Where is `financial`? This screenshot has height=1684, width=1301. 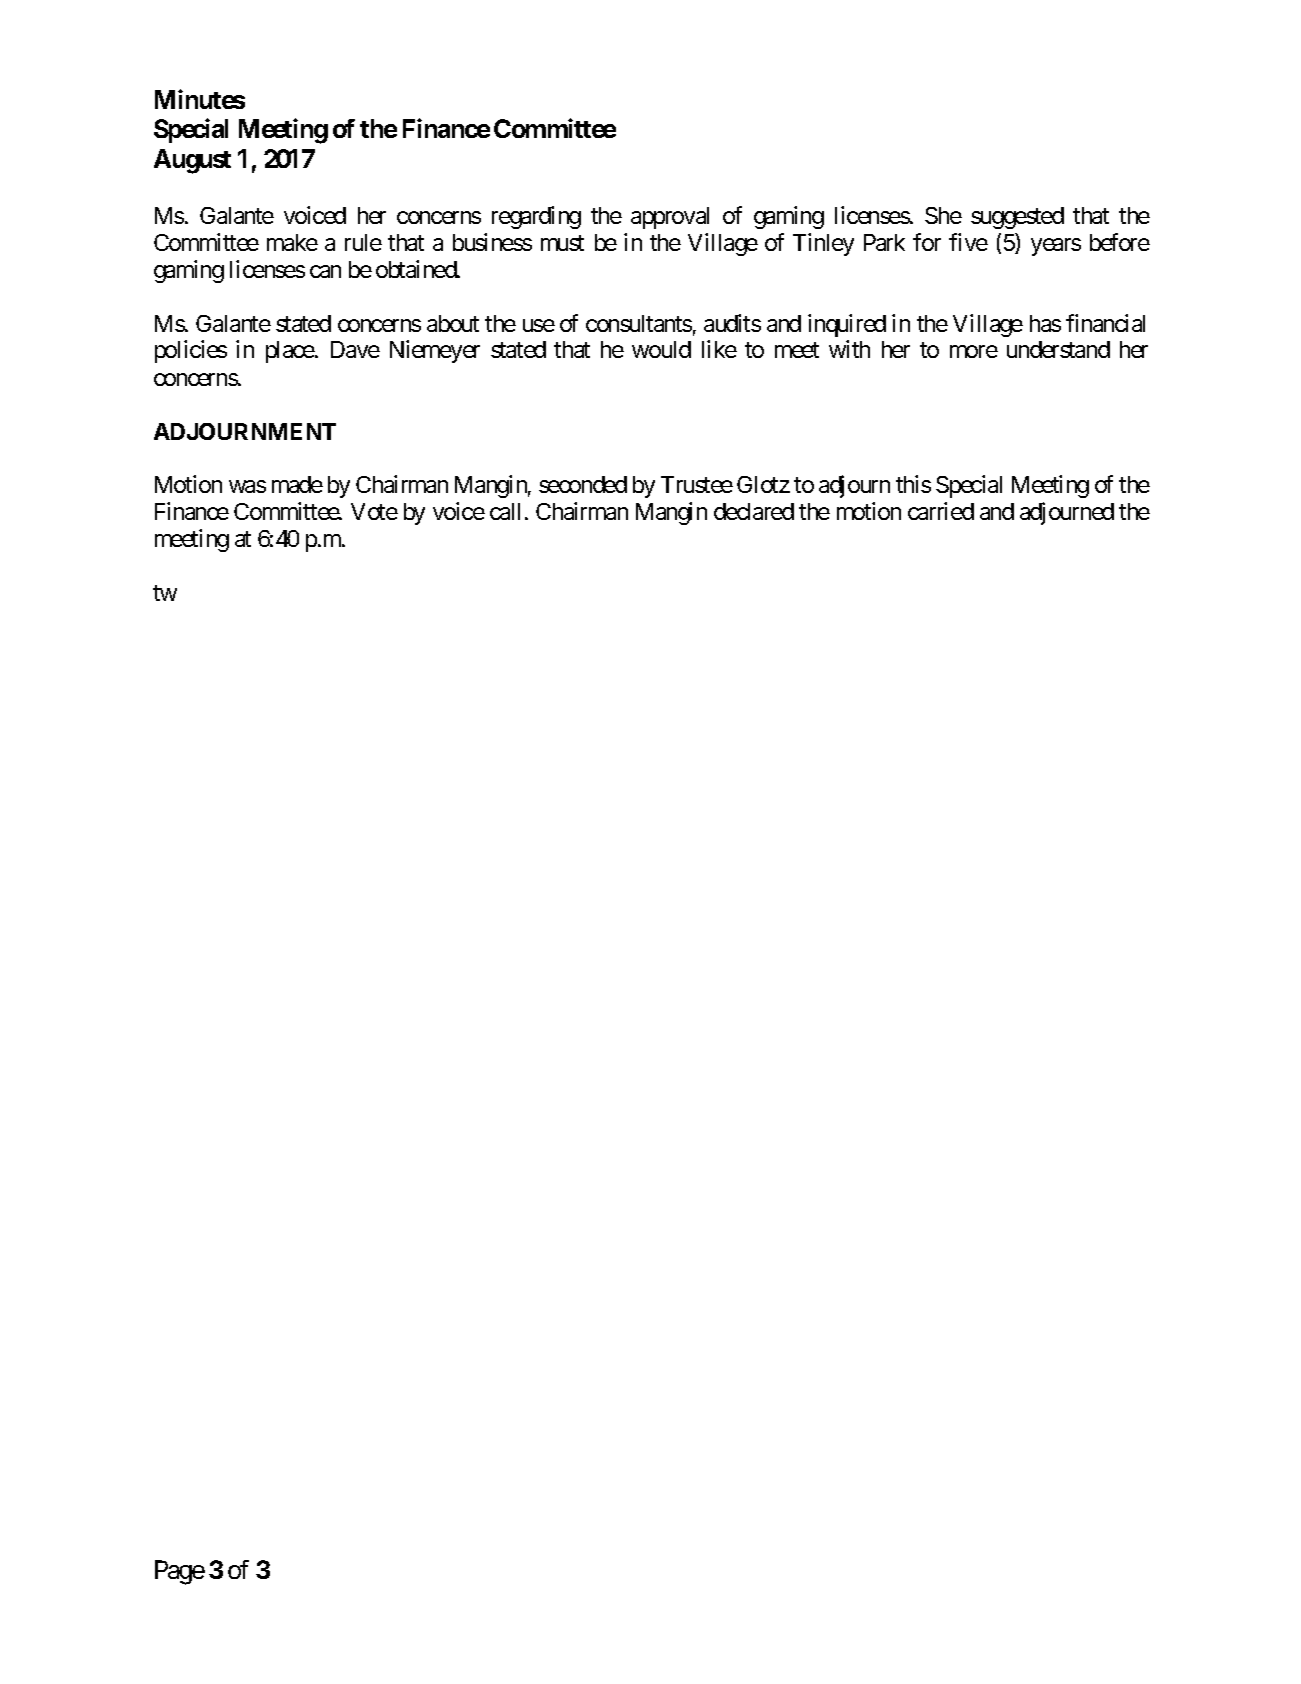
financial is located at coordinates (1105, 323).
